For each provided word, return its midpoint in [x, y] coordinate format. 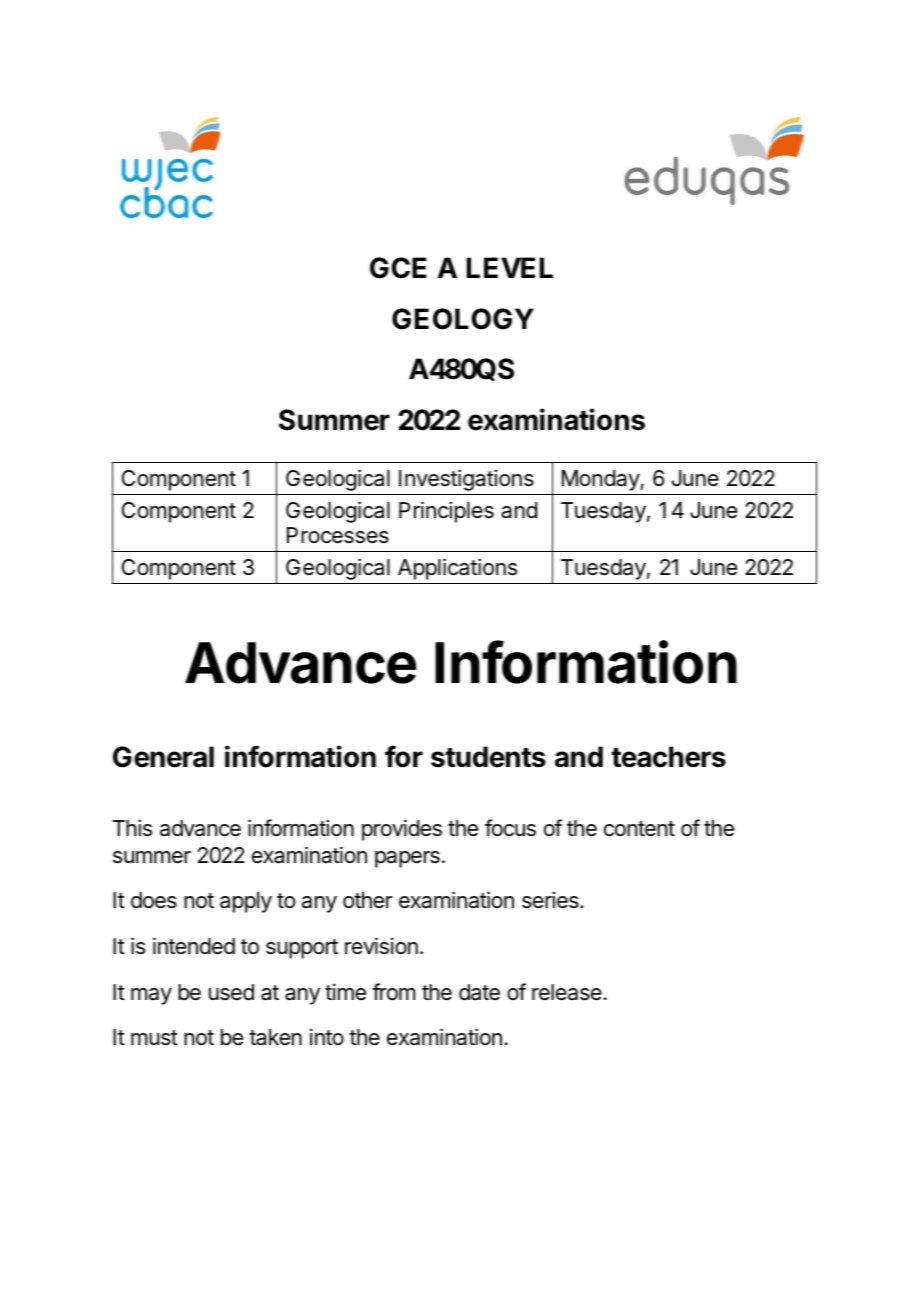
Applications [457, 569]
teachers [668, 757]
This [132, 828]
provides [402, 830]
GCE [398, 268]
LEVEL [510, 267]
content [639, 829]
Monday [601, 480]
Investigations [466, 480]
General [163, 757]
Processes [338, 535]
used [231, 992]
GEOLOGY [463, 319]
